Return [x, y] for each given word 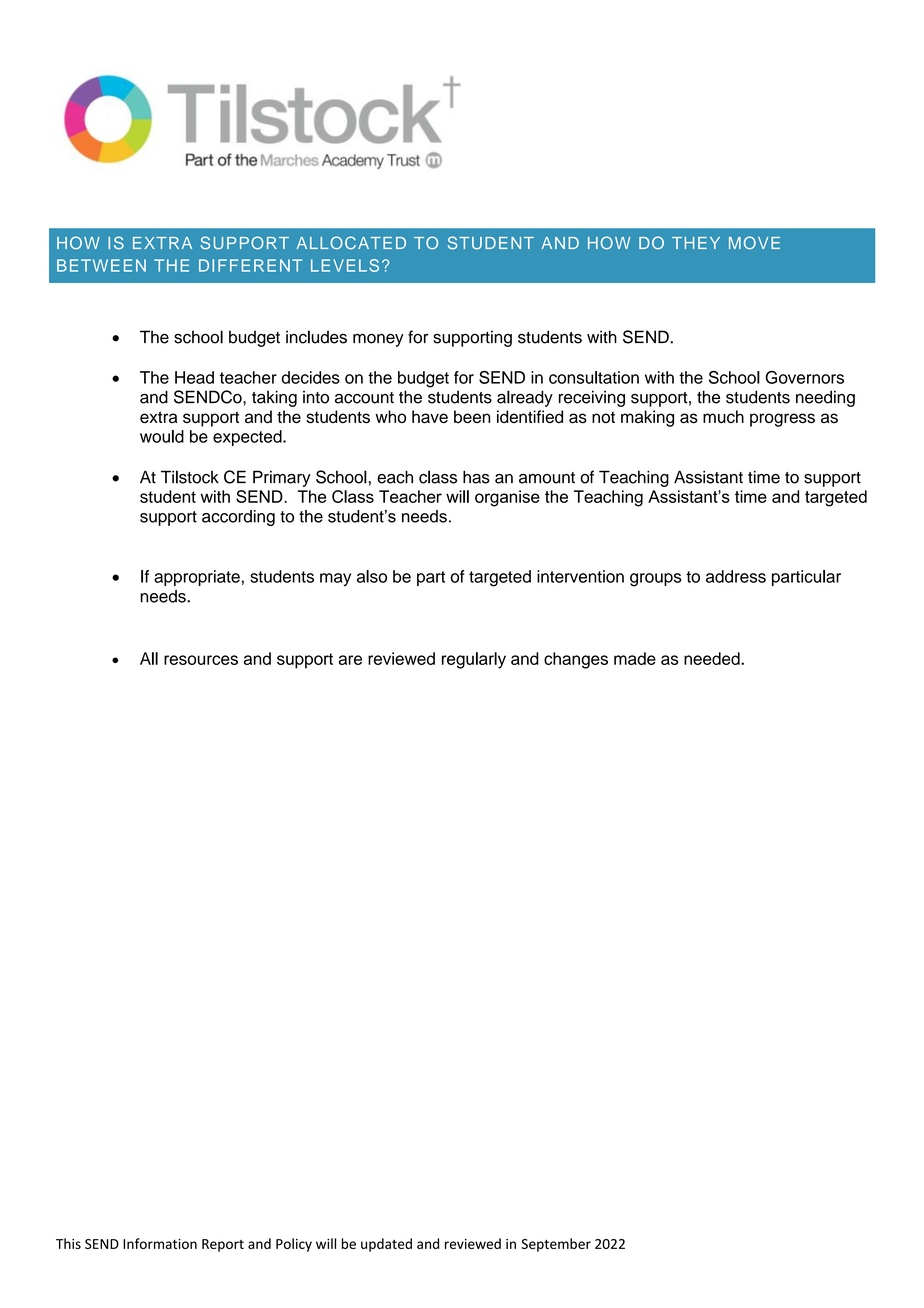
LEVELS [345, 265]
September [556, 1245]
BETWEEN [101, 265]
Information [160, 1243]
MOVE [754, 243]
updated [386, 1245]
